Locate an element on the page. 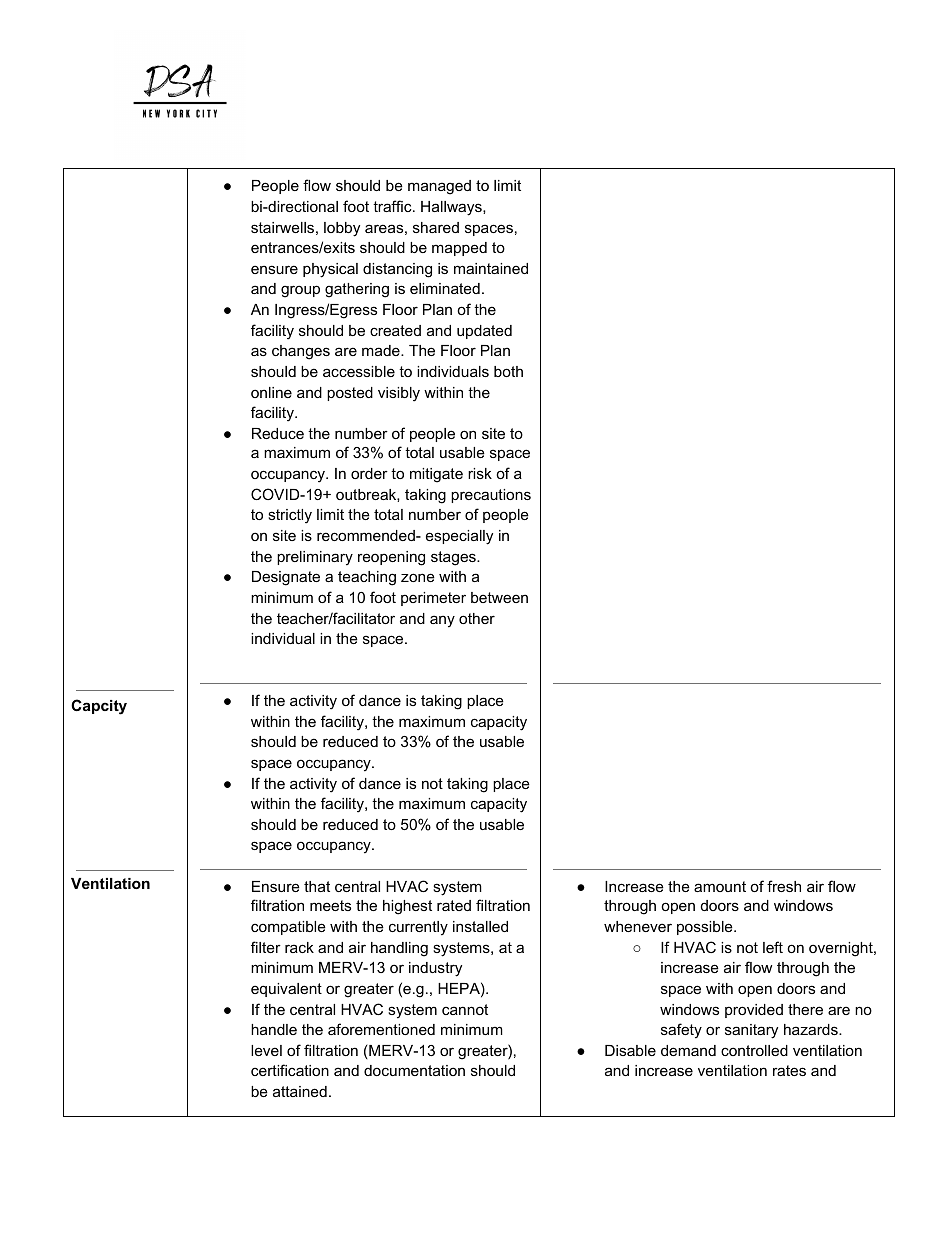 This document has width=952, height=1233. between is located at coordinates (499, 597).
